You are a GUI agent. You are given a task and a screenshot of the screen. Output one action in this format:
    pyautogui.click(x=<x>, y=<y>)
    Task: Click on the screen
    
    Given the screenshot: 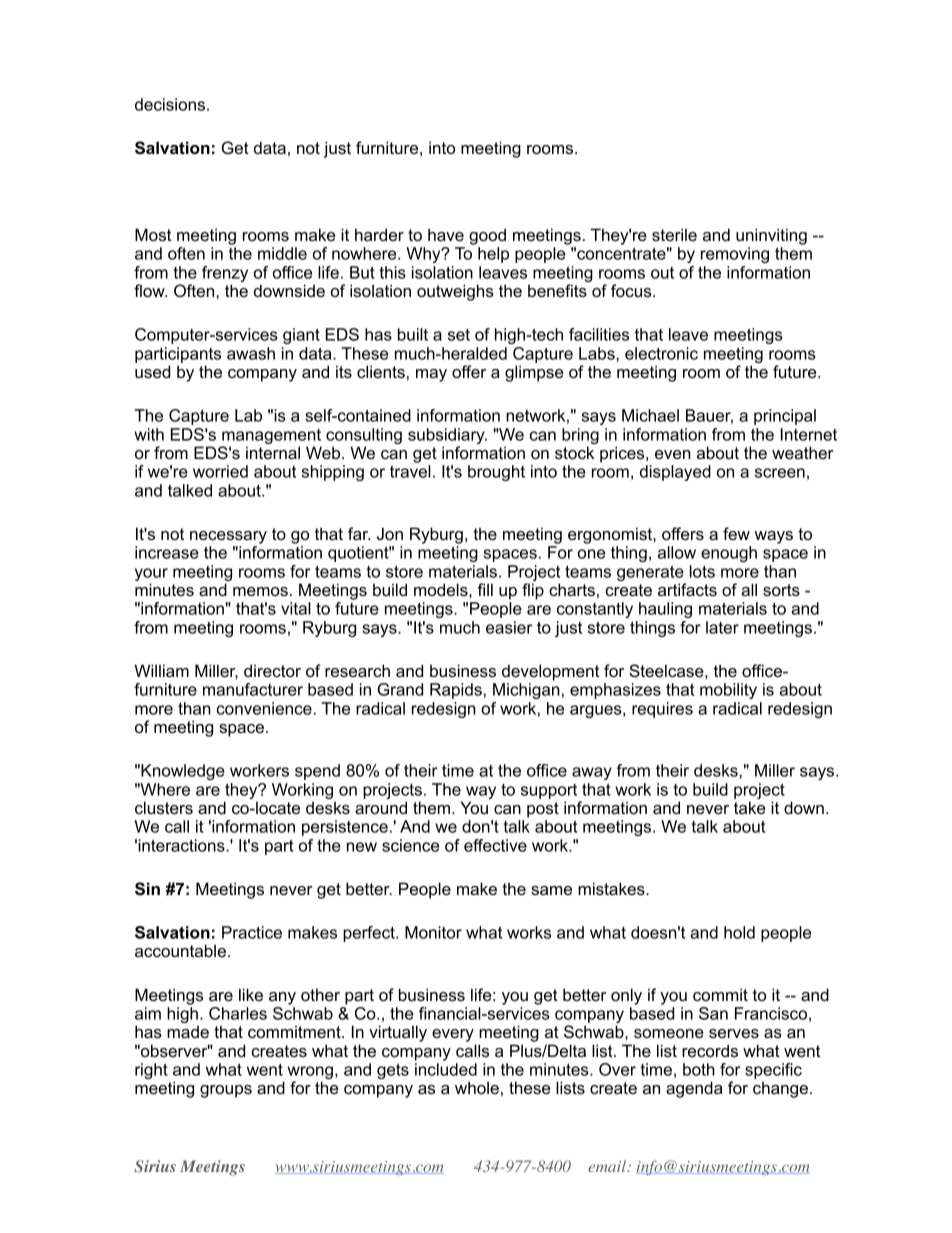 What is the action you would take?
    pyautogui.click(x=780, y=473)
